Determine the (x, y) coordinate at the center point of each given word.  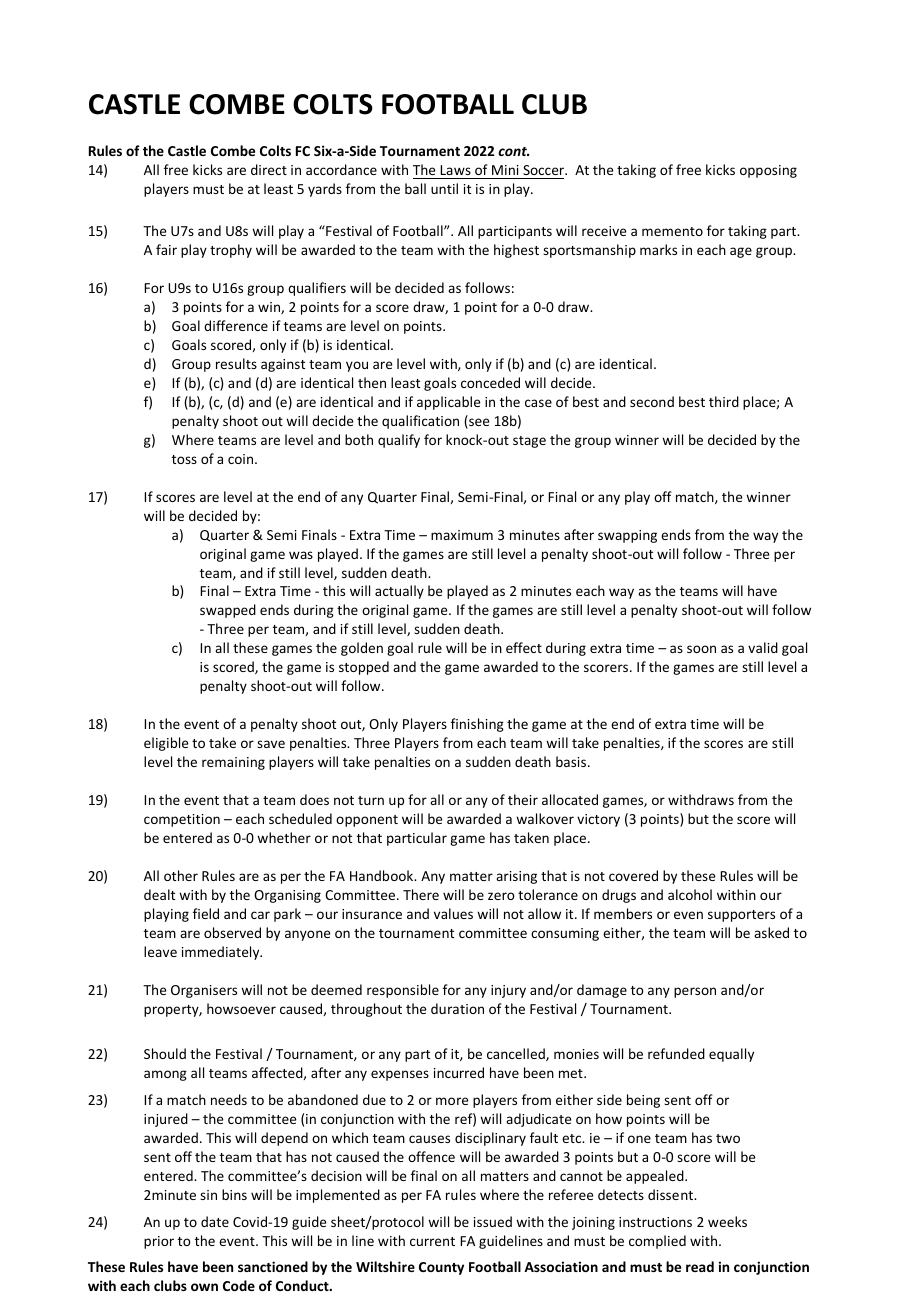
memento (672, 231)
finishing (477, 725)
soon (701, 649)
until (444, 188)
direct (269, 169)
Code (239, 1285)
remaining (233, 763)
